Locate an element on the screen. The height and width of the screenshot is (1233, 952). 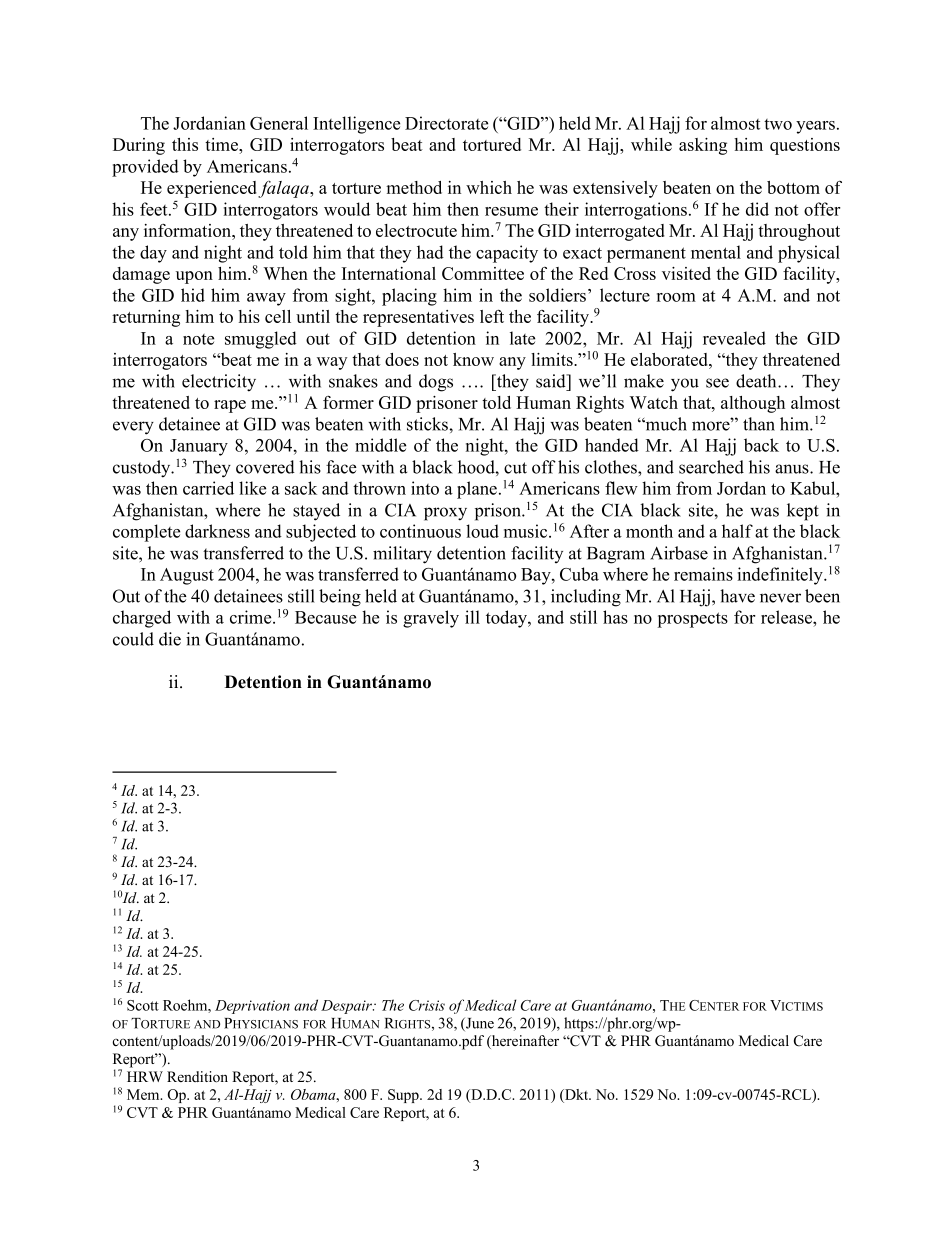
crime is located at coordinates (252, 617).
